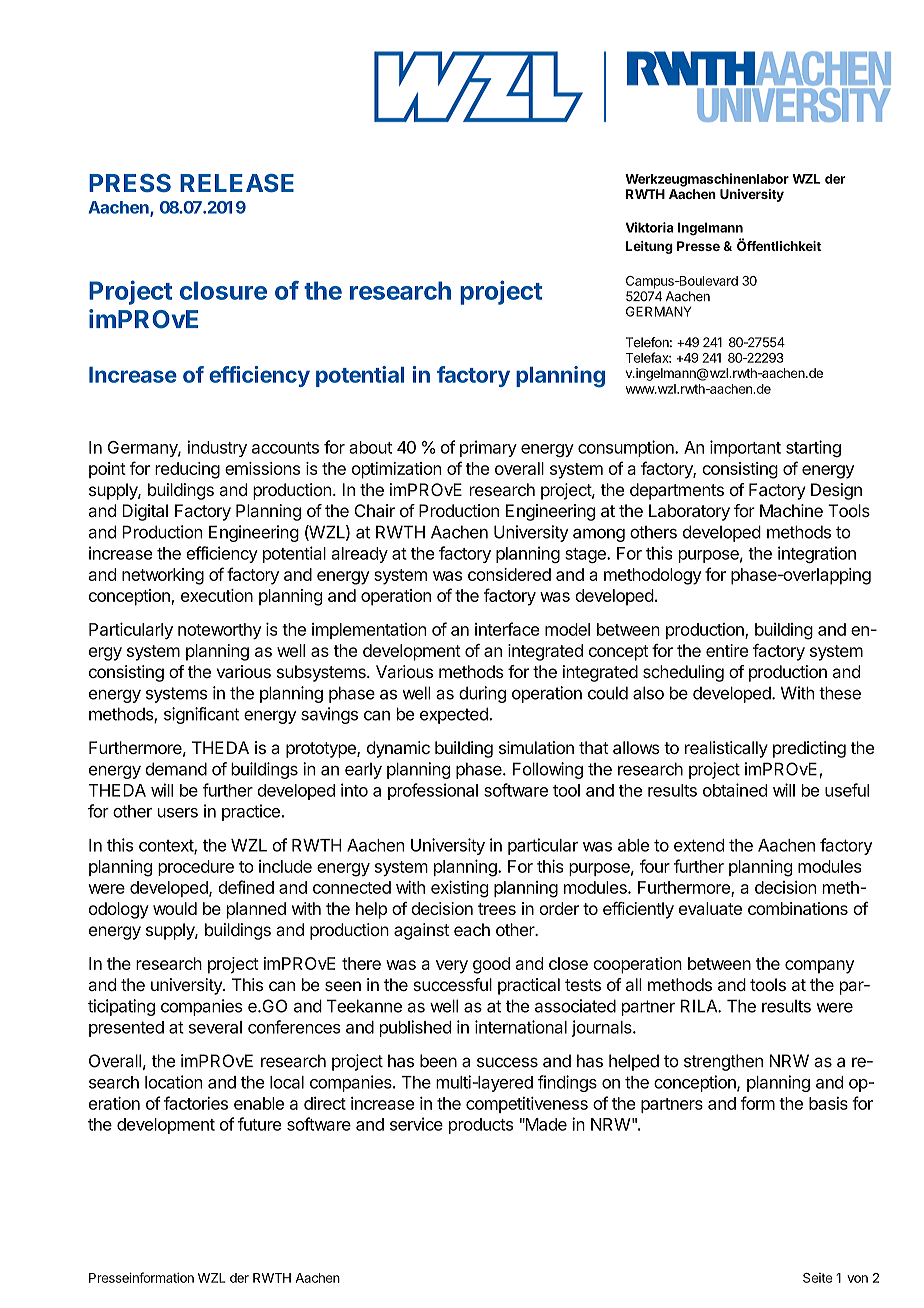  Describe the element at coordinates (223, 290) in the image. I see `closure` at that location.
